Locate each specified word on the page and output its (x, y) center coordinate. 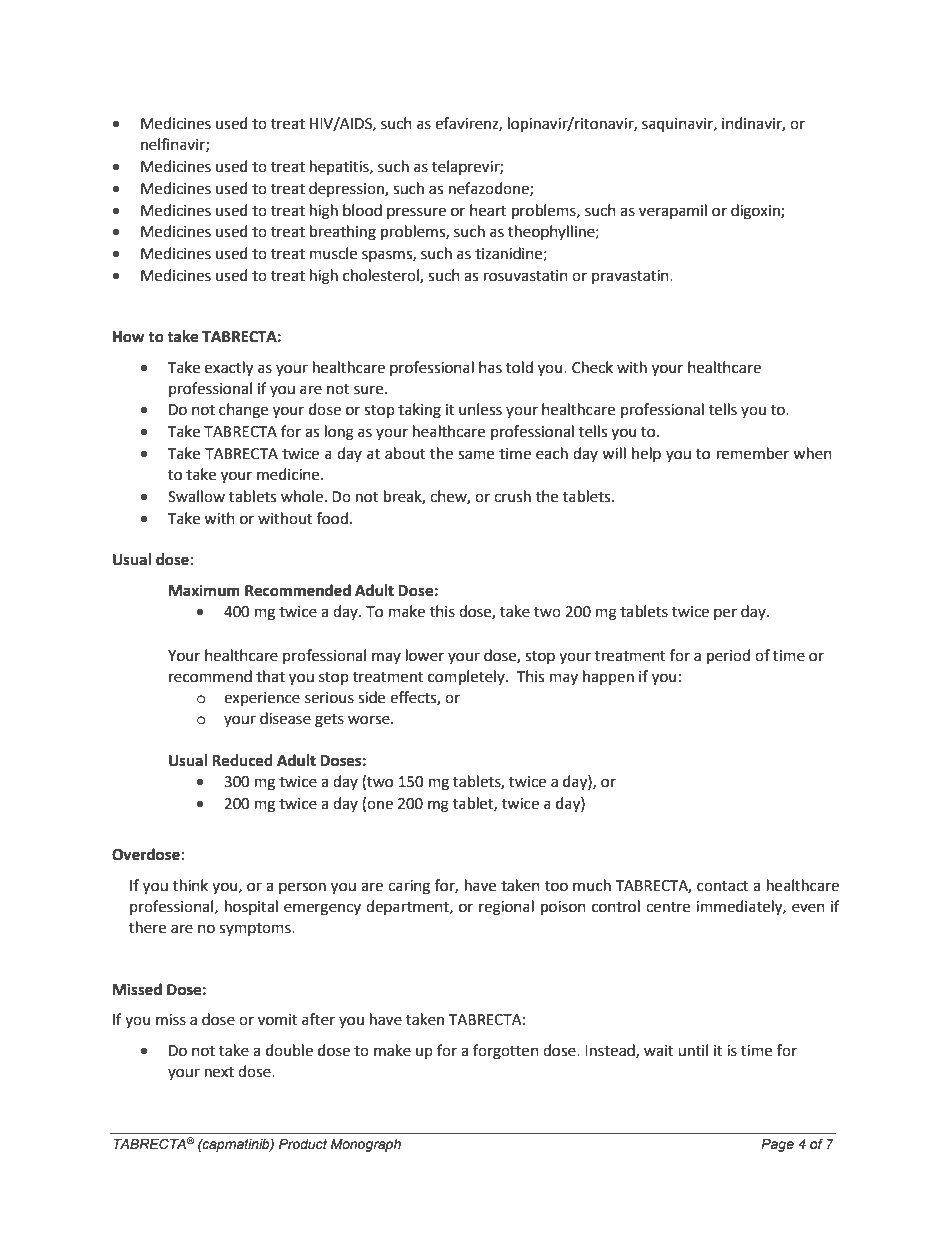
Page (777, 1145)
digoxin (756, 212)
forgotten (506, 1052)
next (219, 1072)
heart (488, 210)
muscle (333, 253)
